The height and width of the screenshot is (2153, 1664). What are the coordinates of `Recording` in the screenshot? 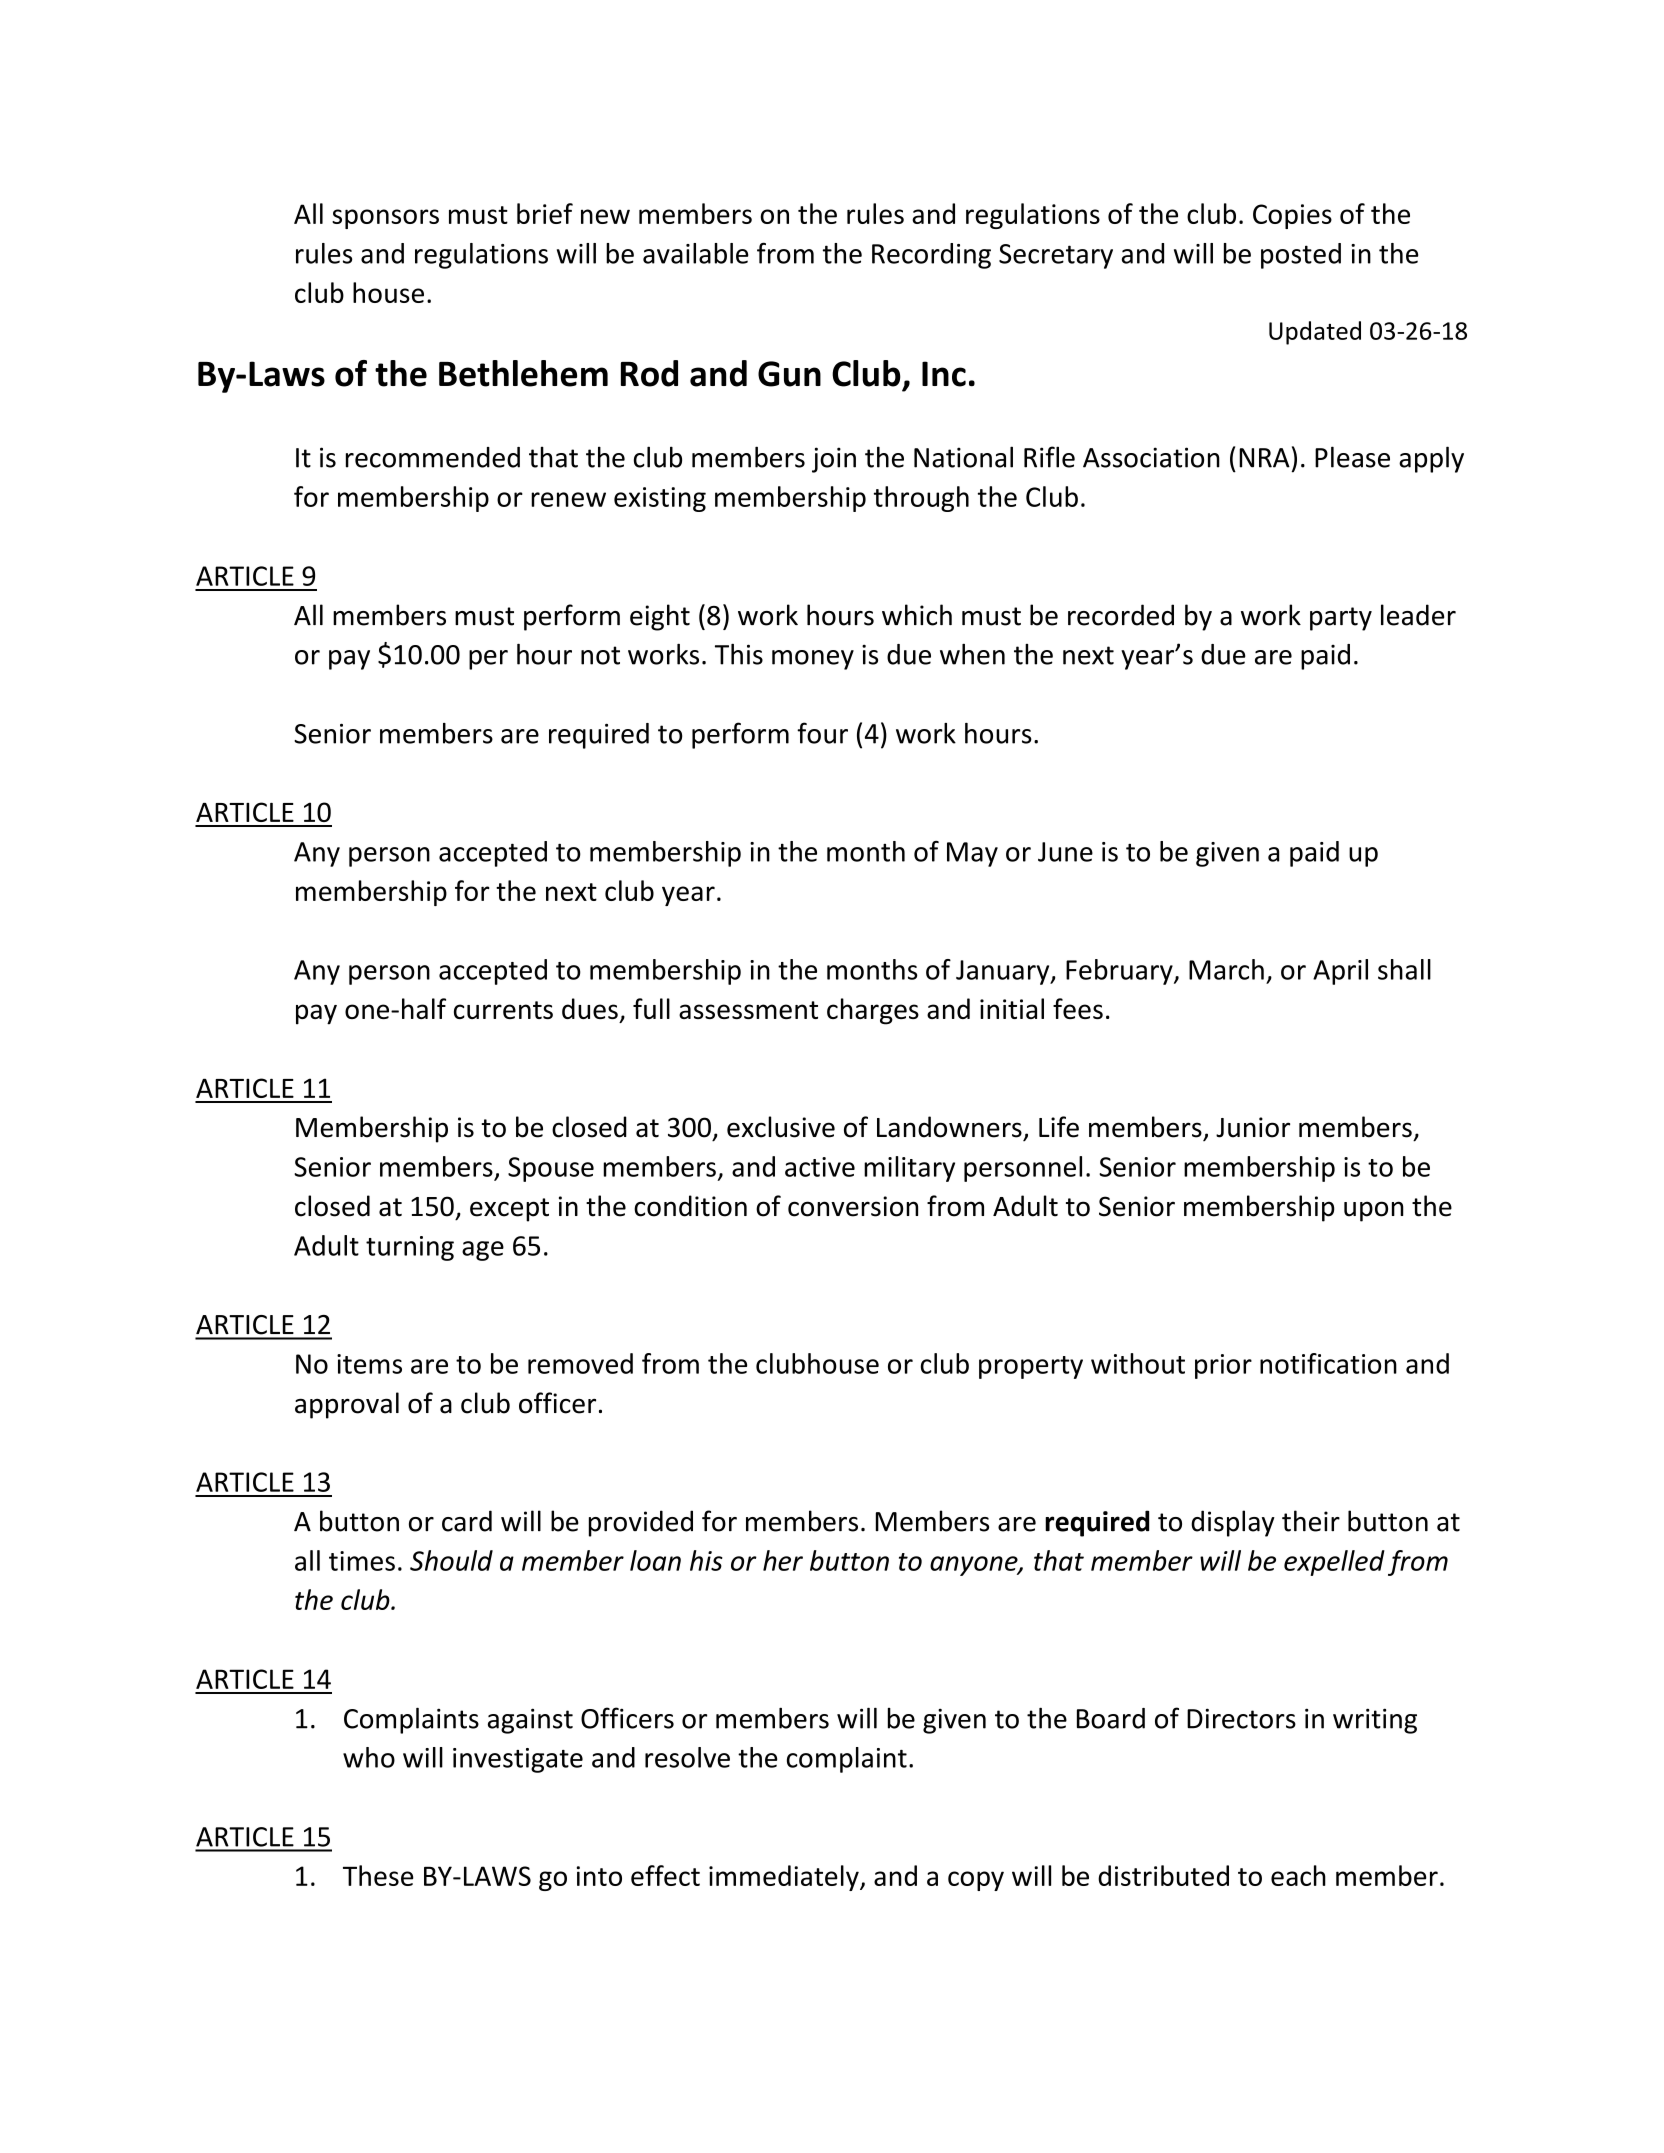 It's located at (931, 256).
